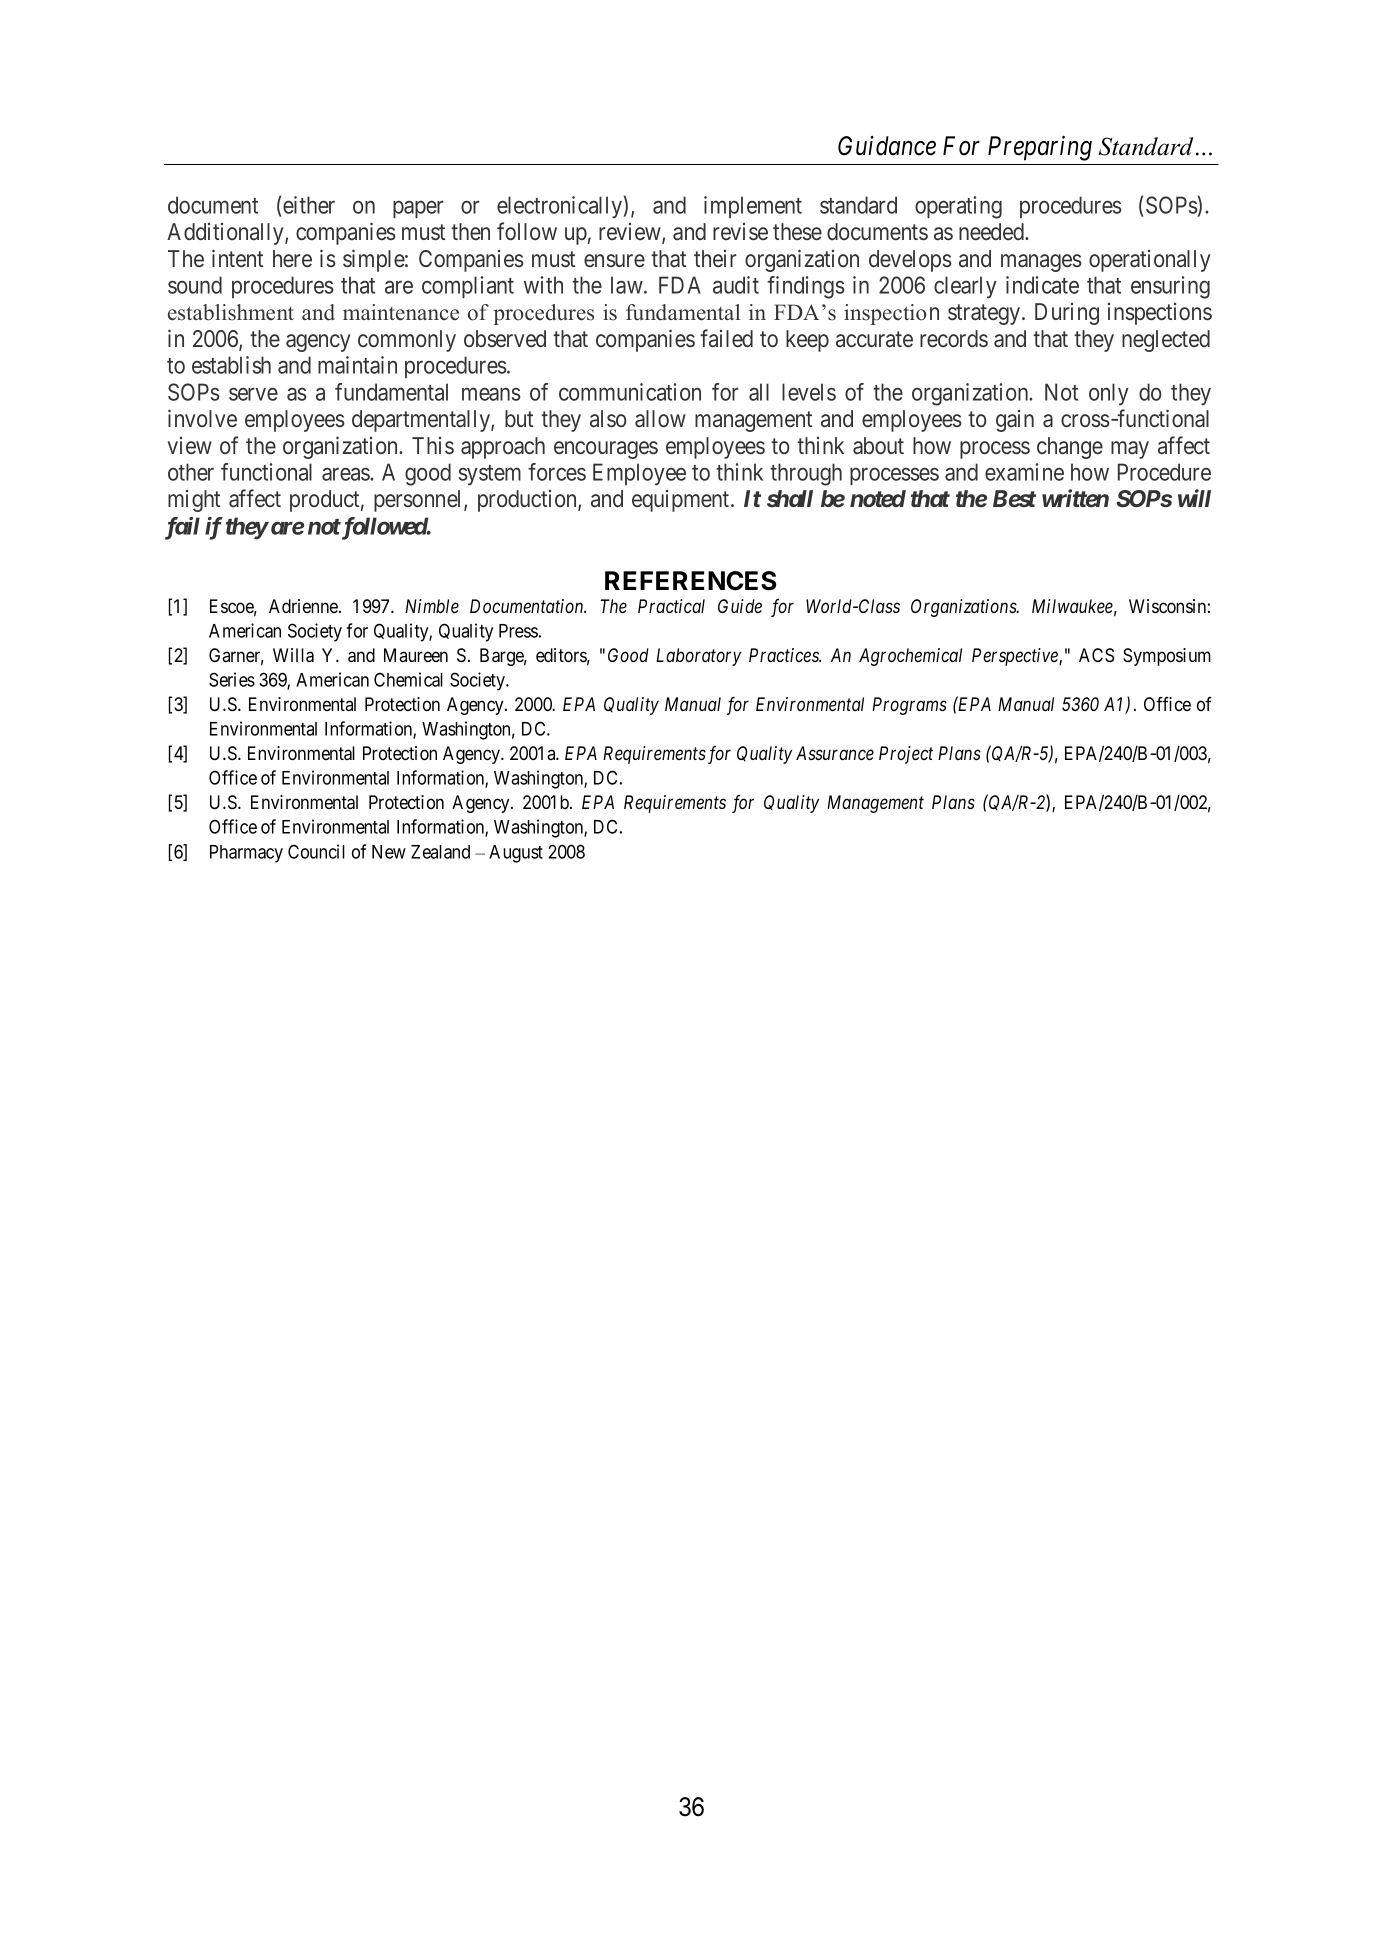 The height and width of the page is (1954, 1382). What do you see at coordinates (671, 606) in the page?
I see `Practical` at bounding box center [671, 606].
